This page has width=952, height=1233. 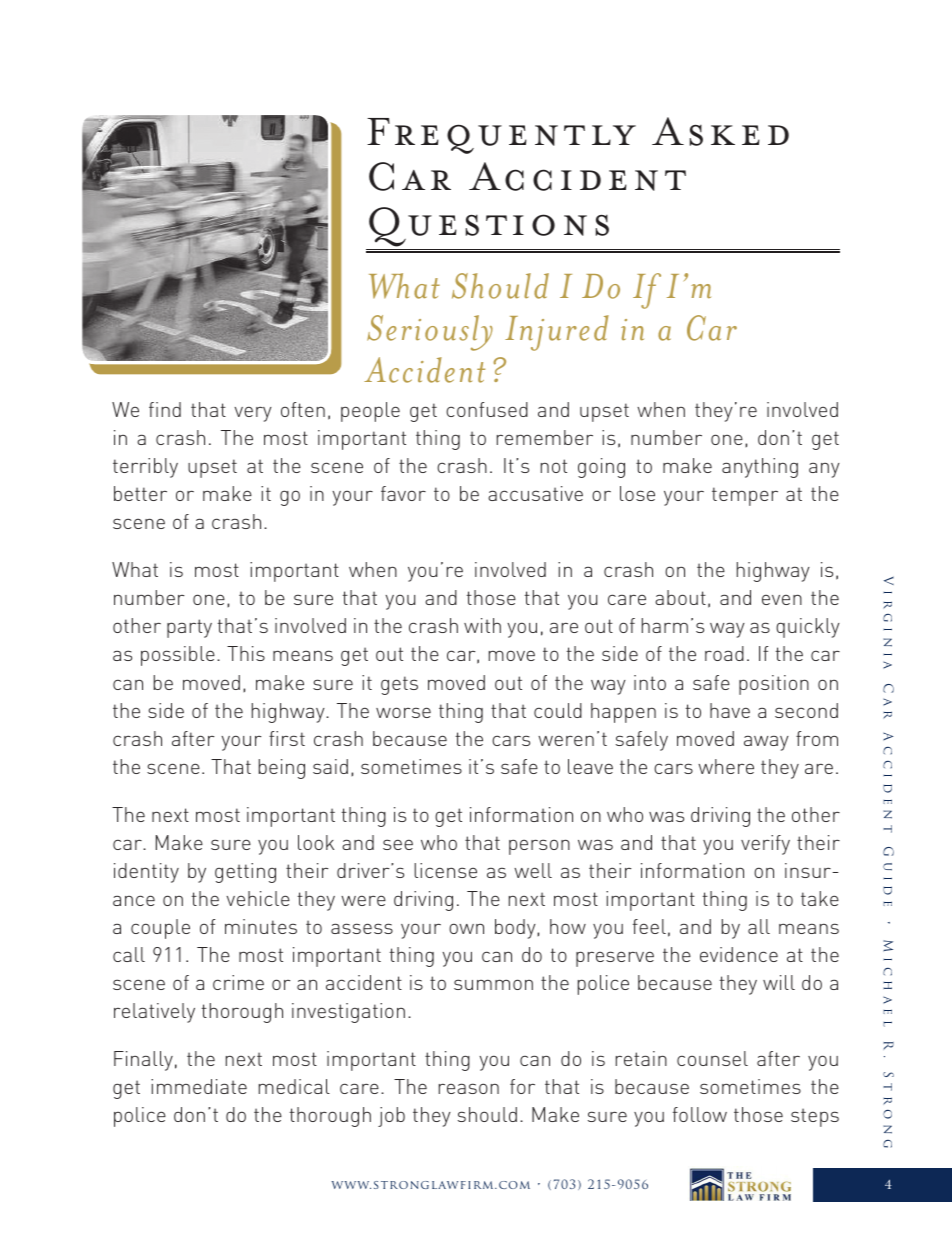 What do you see at coordinates (403, 712) in the page?
I see `worse` at bounding box center [403, 712].
